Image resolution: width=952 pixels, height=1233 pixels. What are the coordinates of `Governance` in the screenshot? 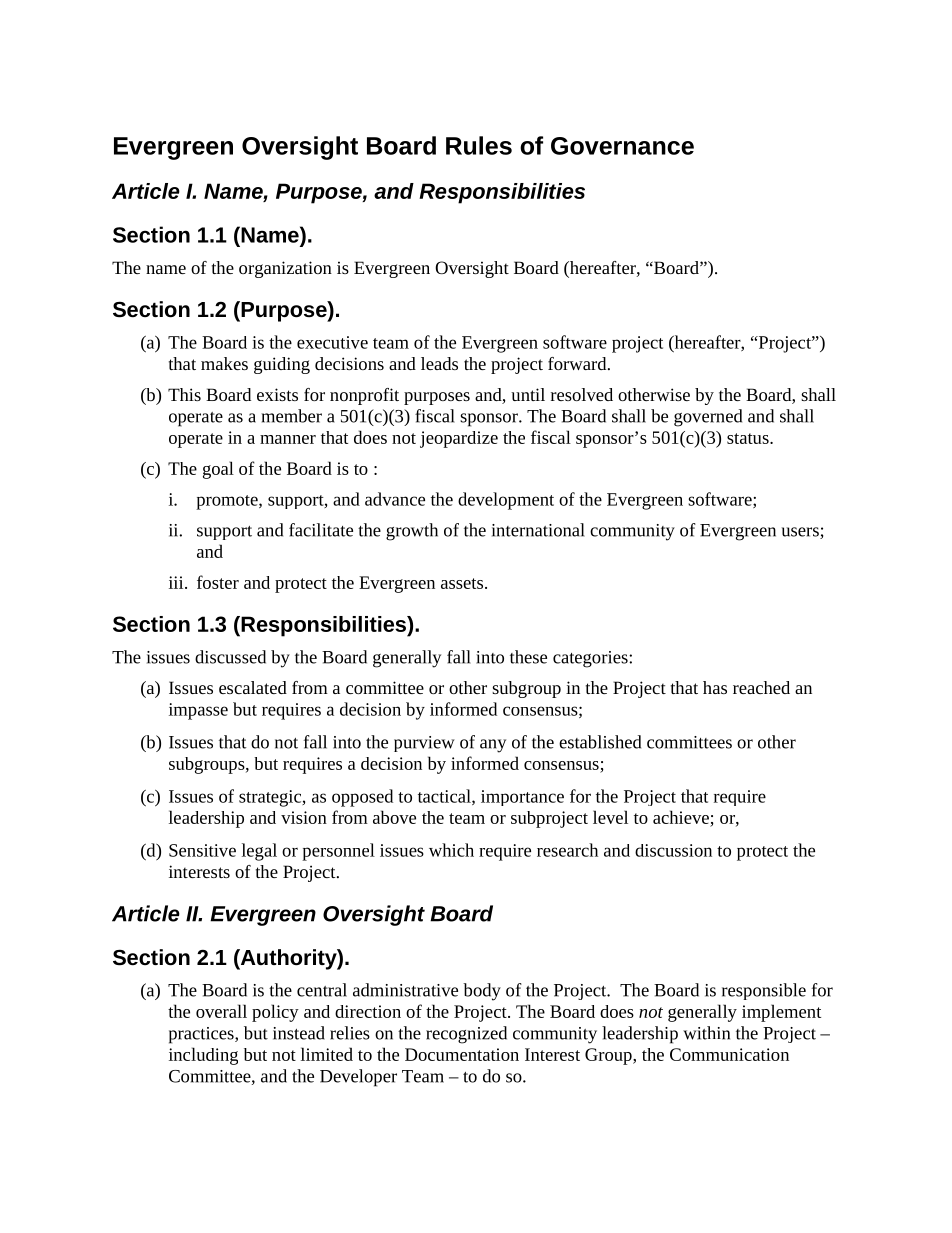 It's located at (622, 146).
